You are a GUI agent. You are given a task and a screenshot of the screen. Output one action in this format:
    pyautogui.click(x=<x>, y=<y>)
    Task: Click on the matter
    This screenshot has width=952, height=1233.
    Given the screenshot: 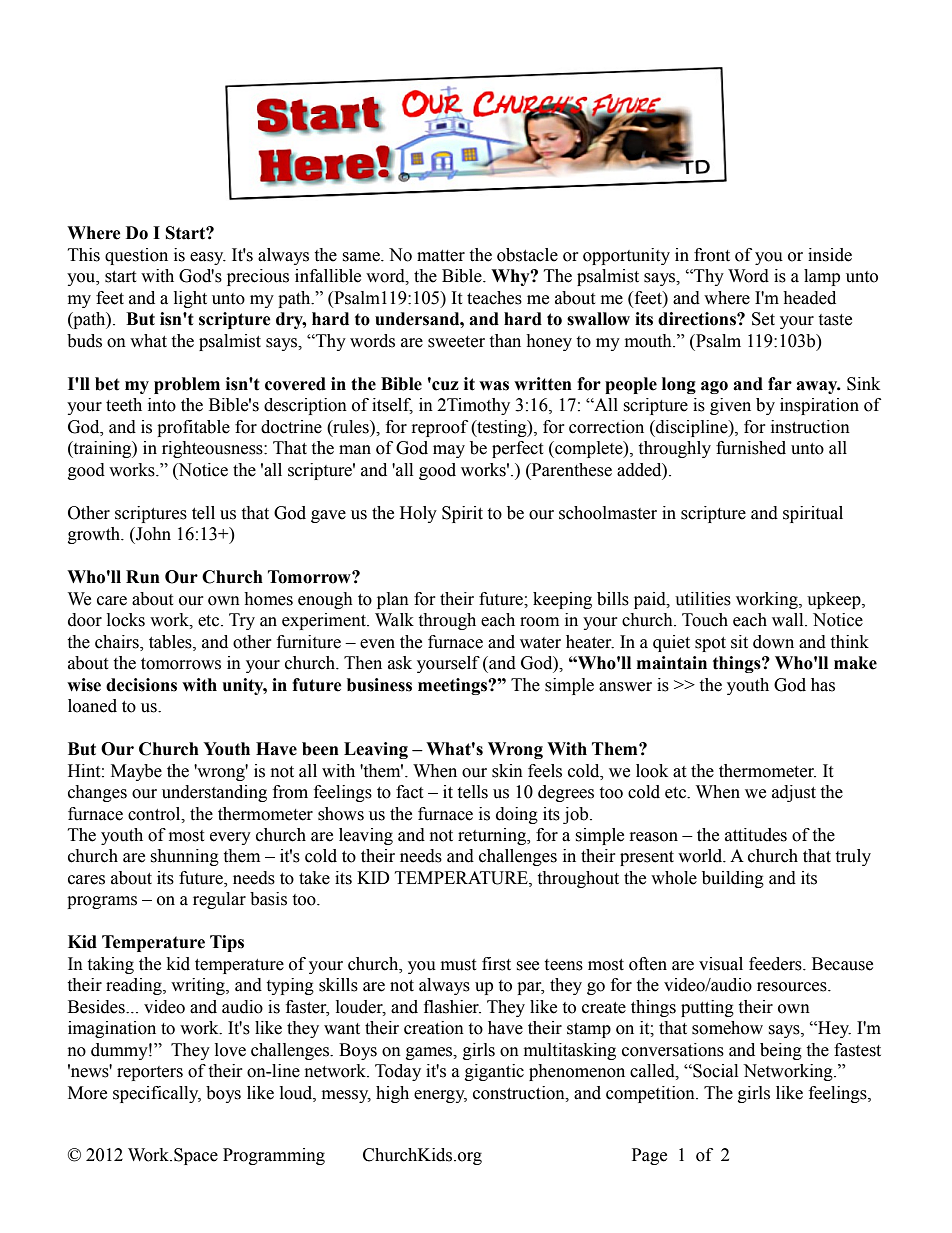 What is the action you would take?
    pyautogui.click(x=441, y=256)
